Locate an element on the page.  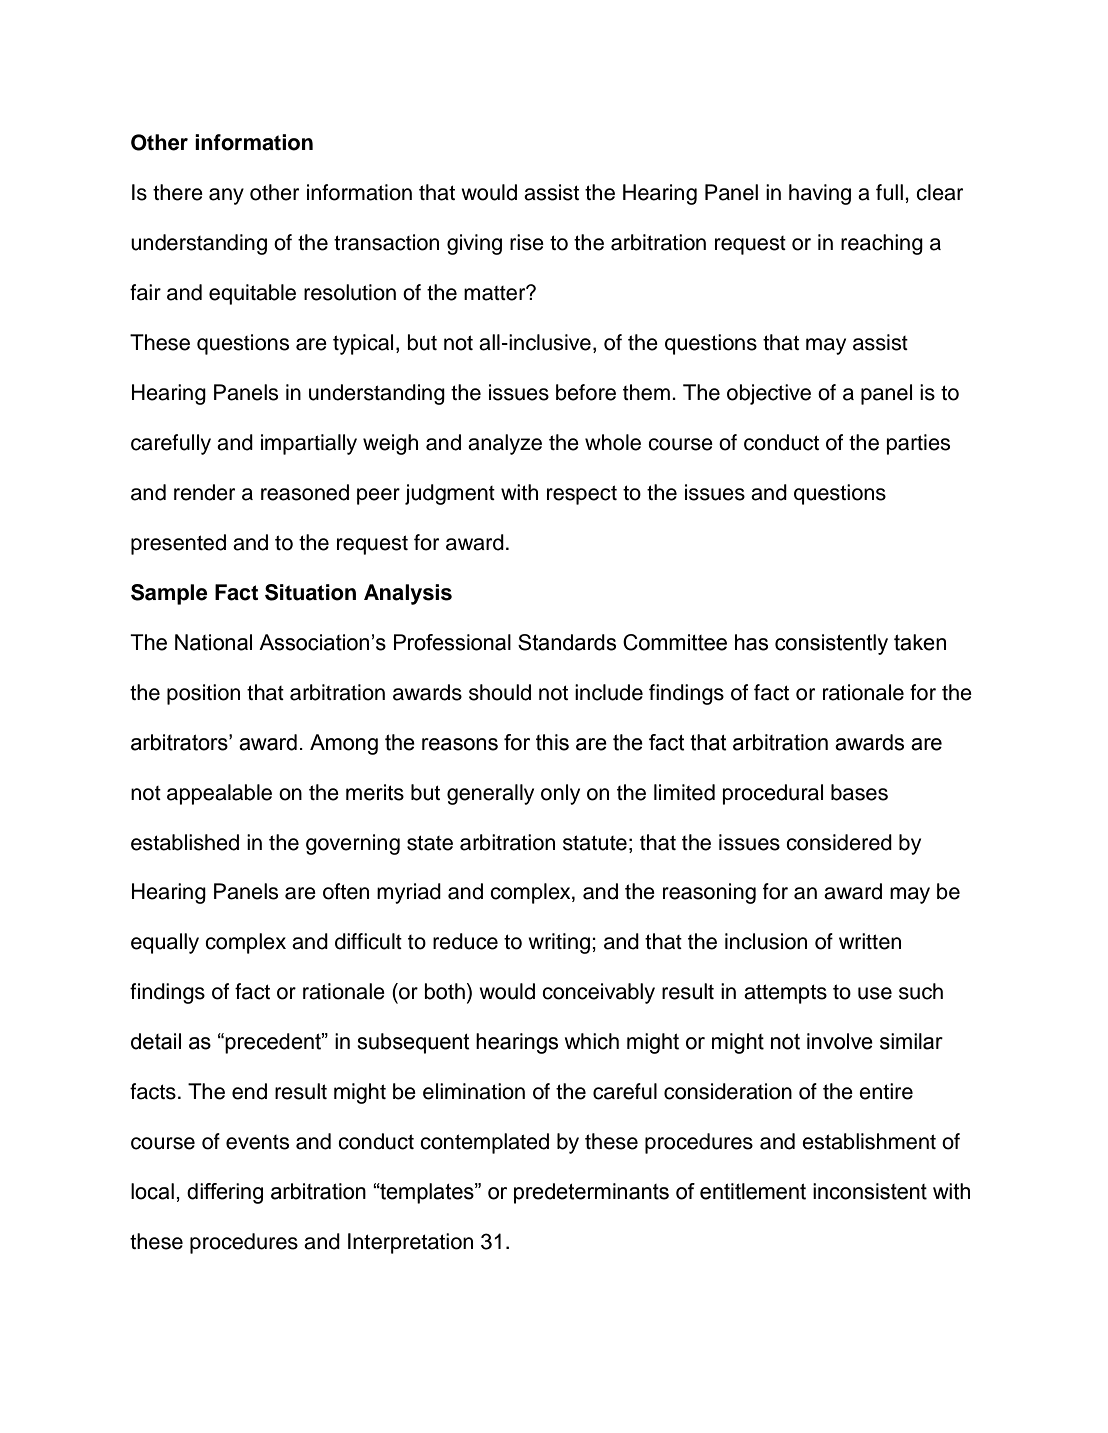
only is located at coordinates (560, 794).
